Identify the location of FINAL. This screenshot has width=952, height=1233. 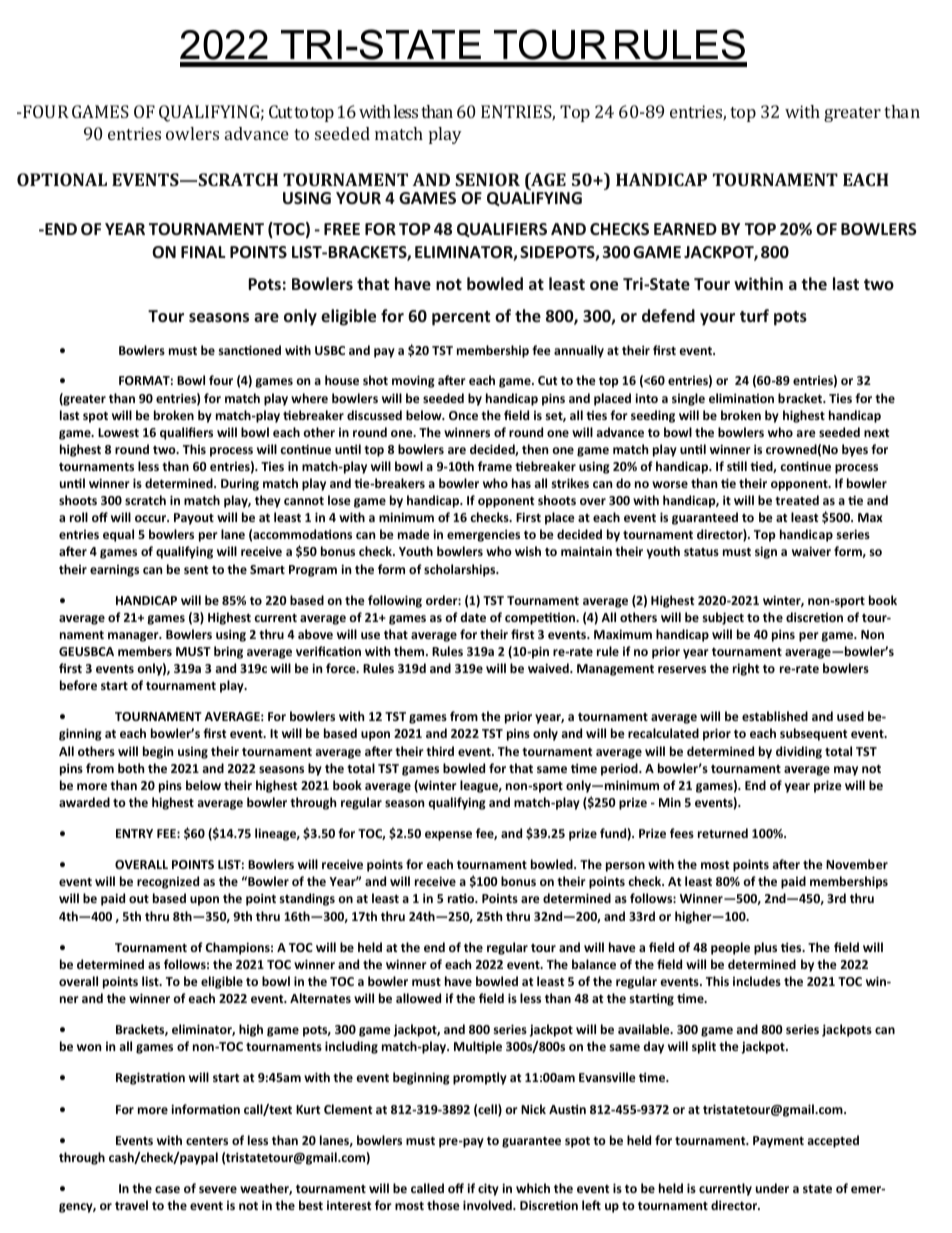
(203, 252).
